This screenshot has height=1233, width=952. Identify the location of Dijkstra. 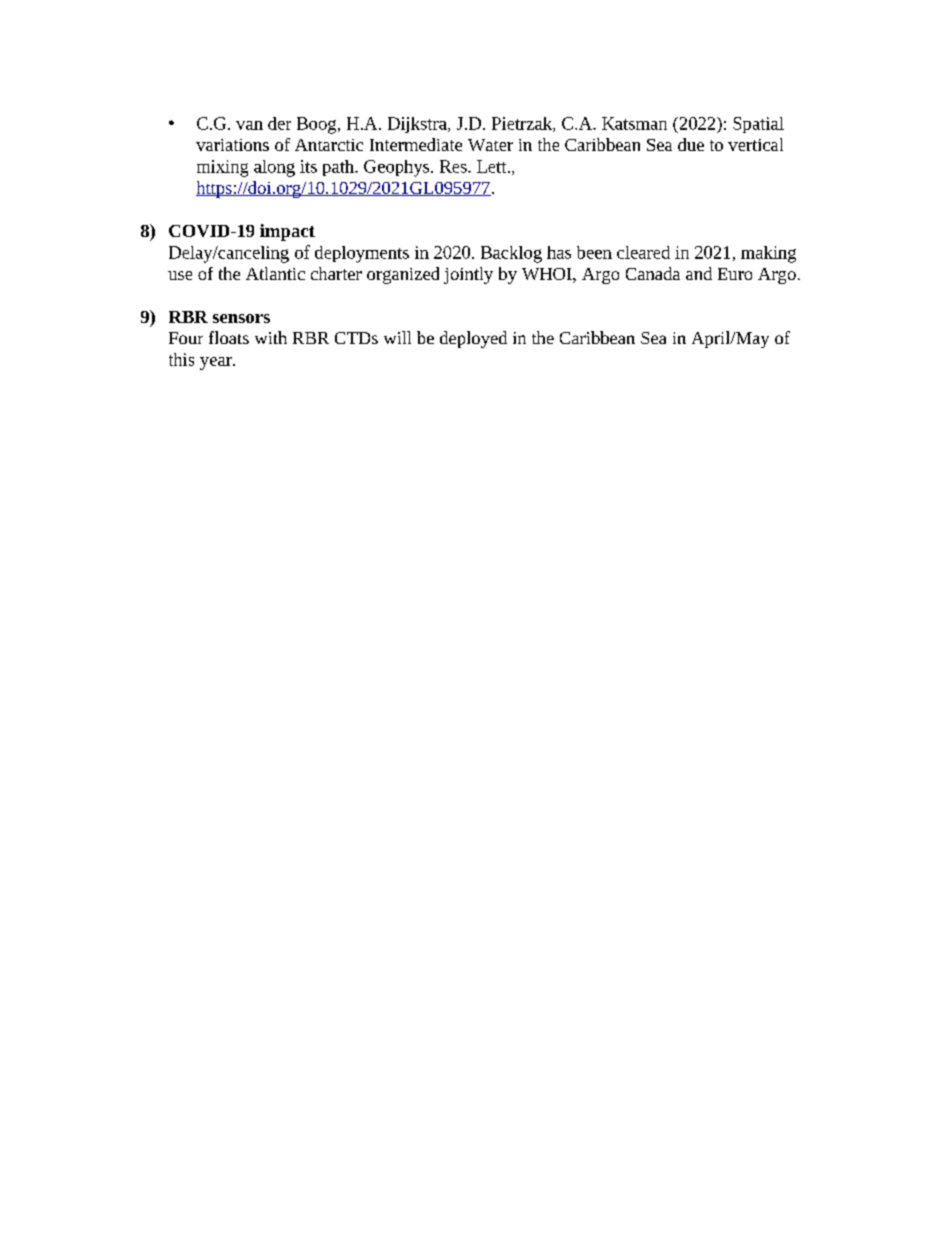
(418, 125).
